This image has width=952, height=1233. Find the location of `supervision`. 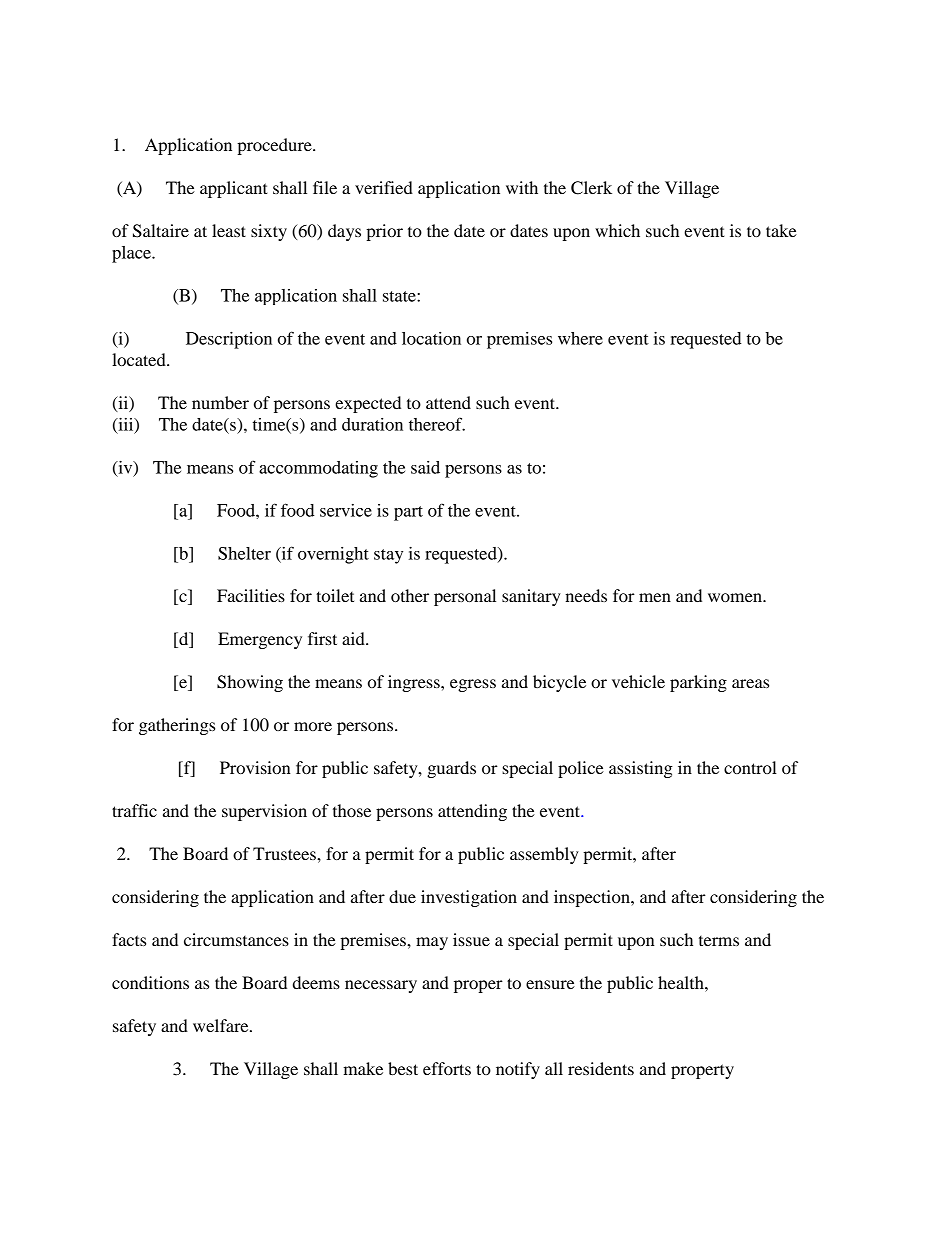

supervision is located at coordinates (264, 812).
